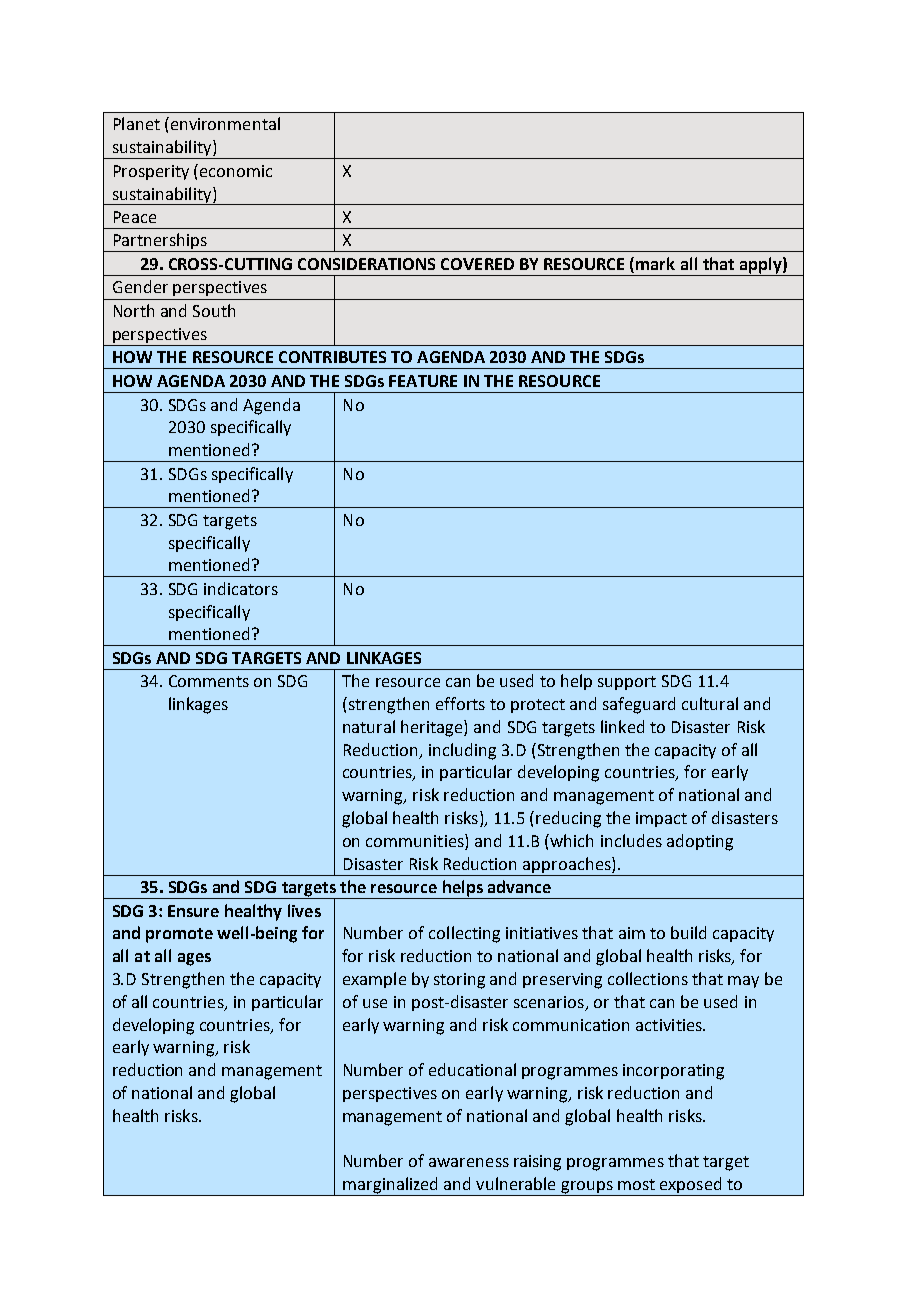 The image size is (924, 1308). I want to click on build, so click(688, 932).
